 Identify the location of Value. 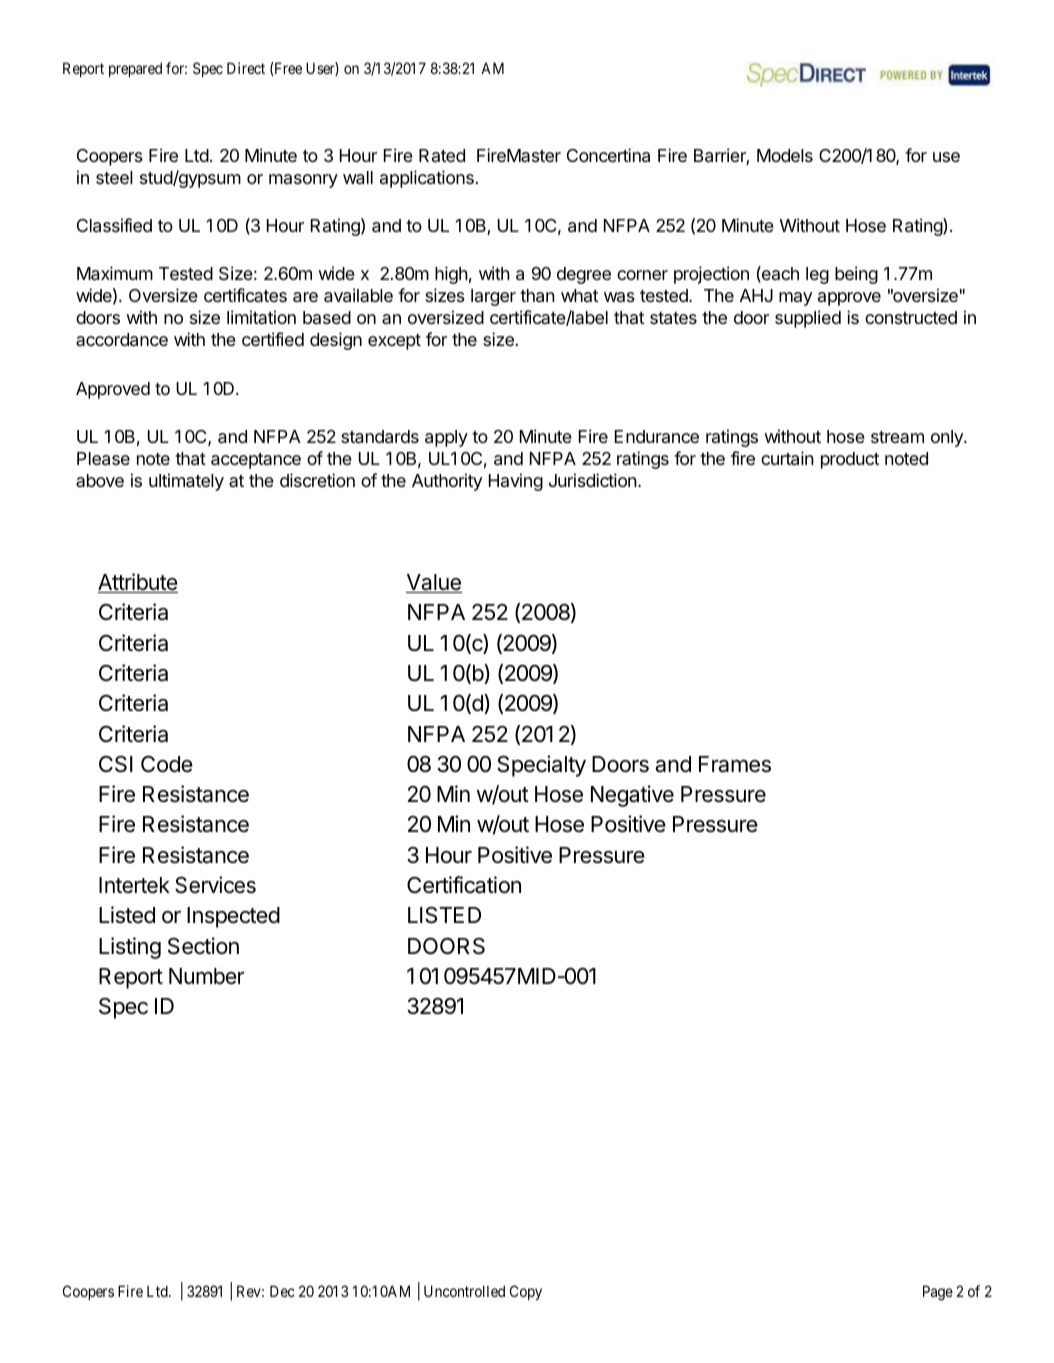
(434, 583).
